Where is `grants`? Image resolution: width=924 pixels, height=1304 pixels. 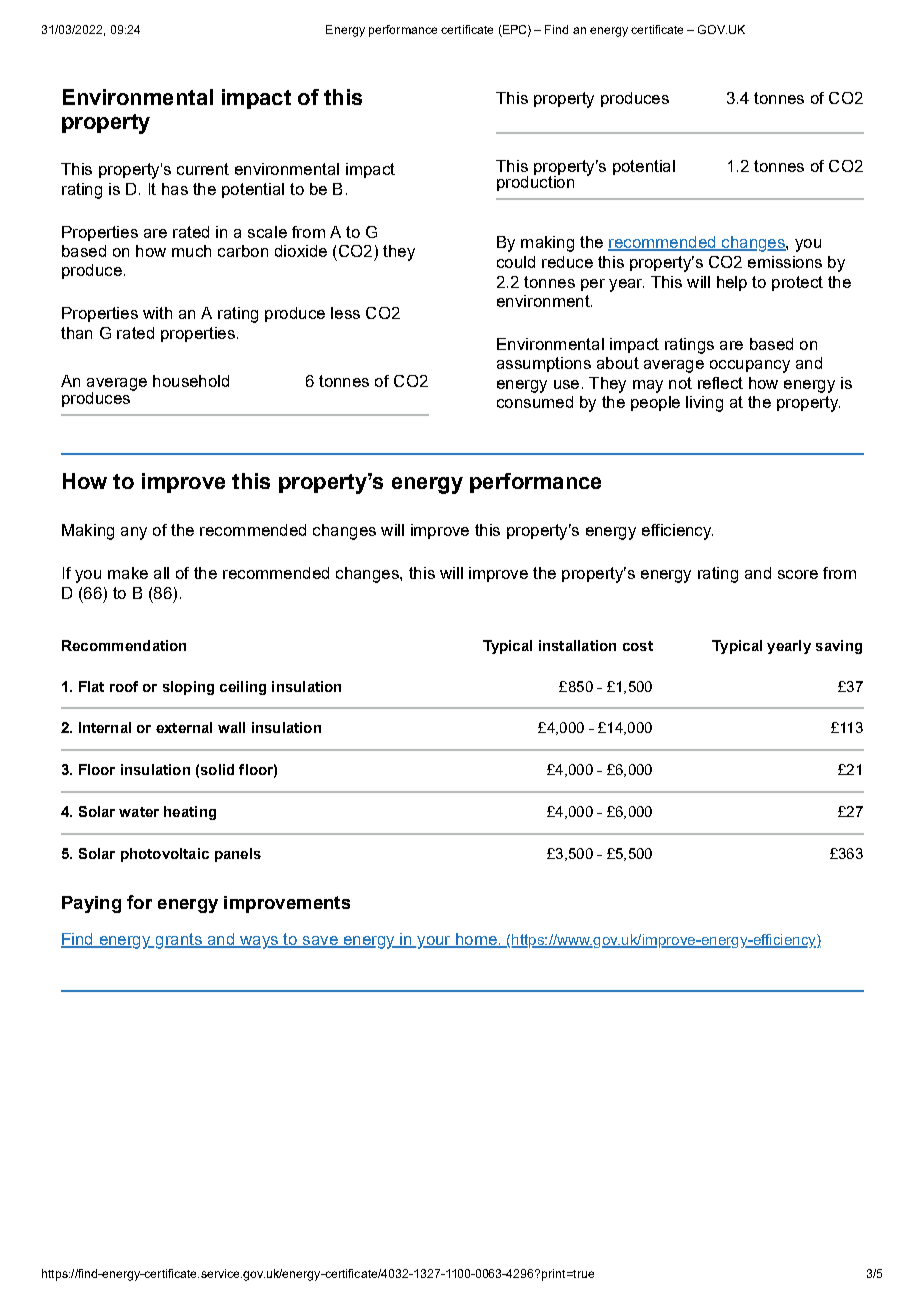 grants is located at coordinates (178, 941).
